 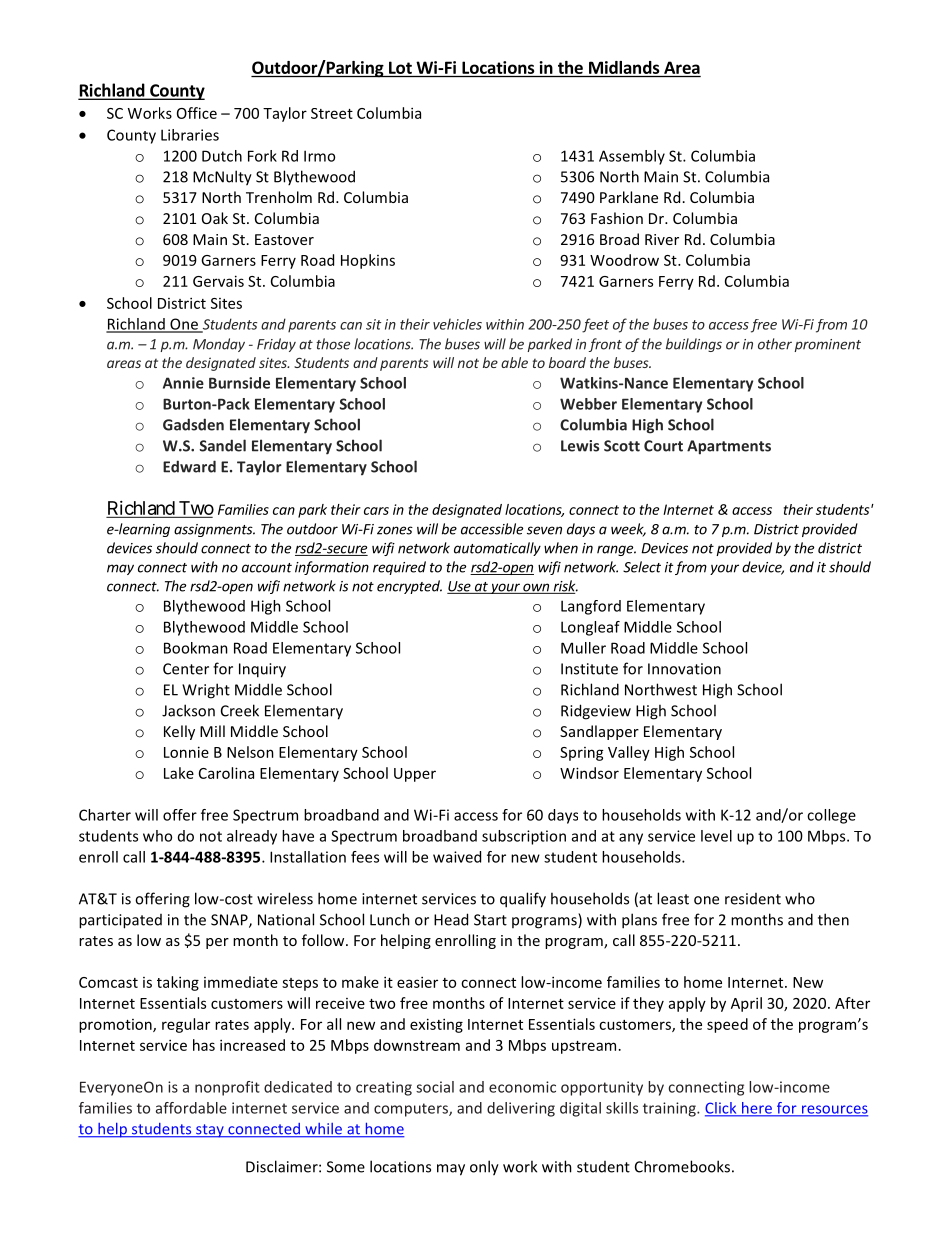 What do you see at coordinates (400, 67) in the document?
I see `Lot` at bounding box center [400, 67].
